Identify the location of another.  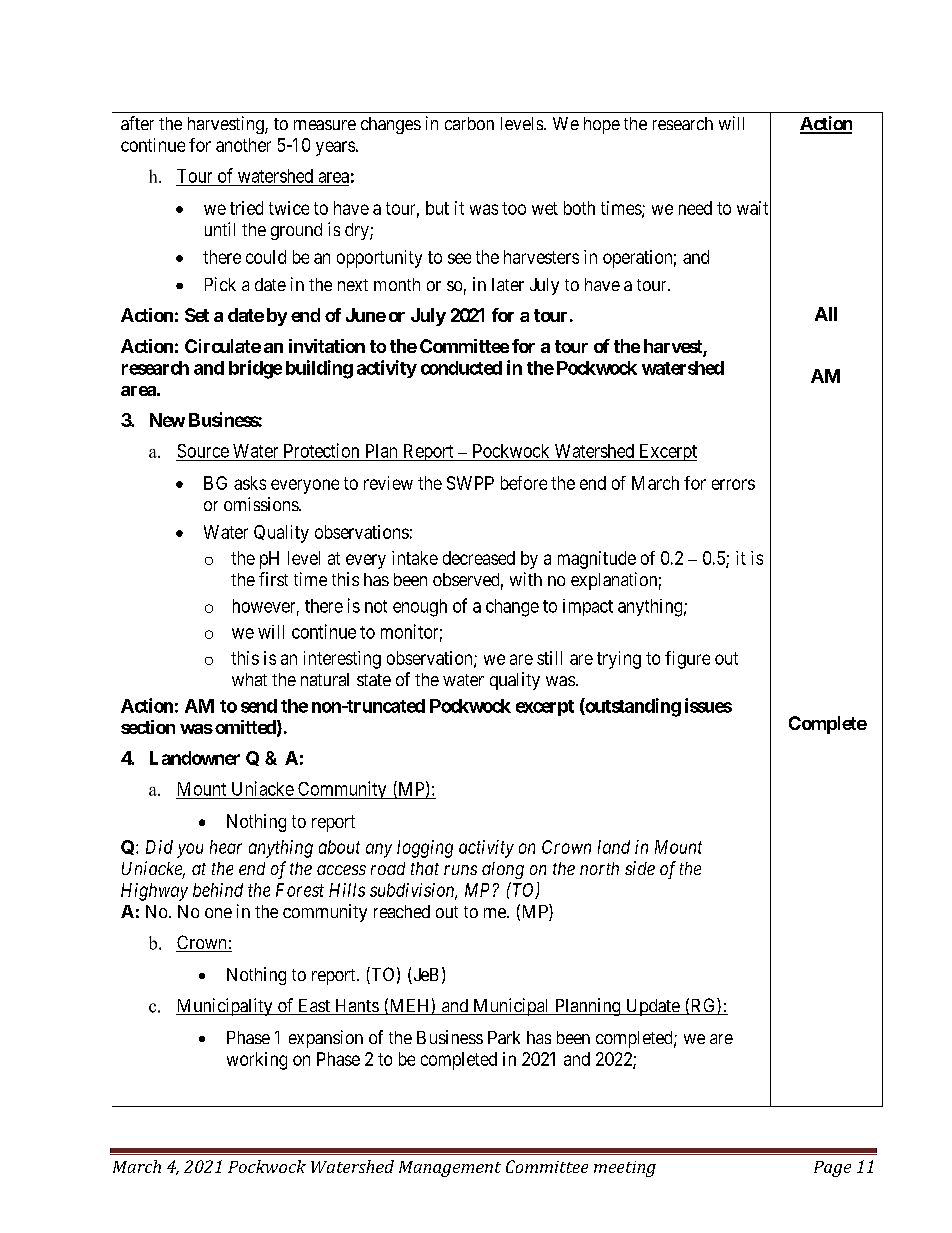
(243, 145).
